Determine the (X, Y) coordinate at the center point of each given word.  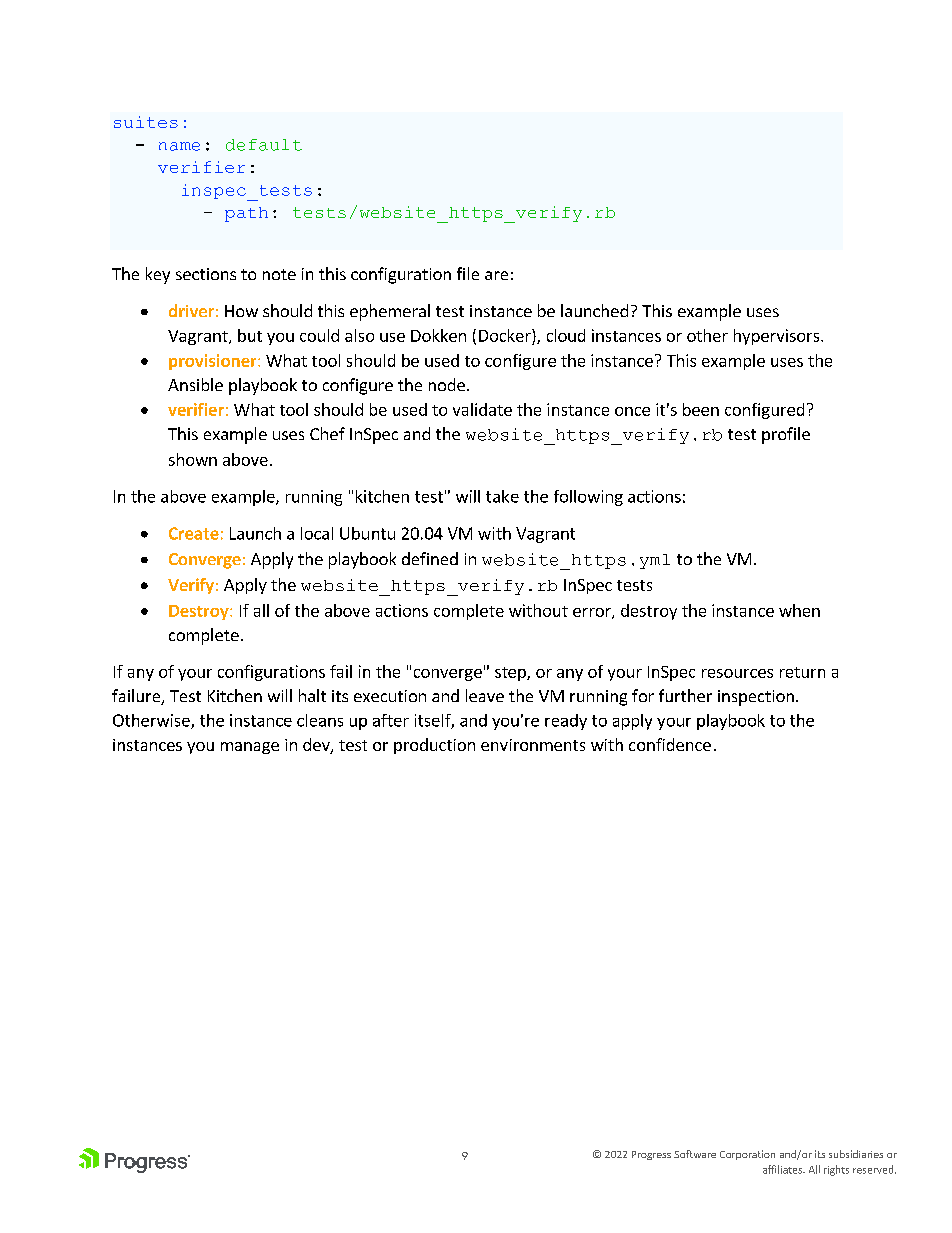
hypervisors (778, 337)
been (701, 409)
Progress (651, 1155)
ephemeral (390, 312)
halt (312, 695)
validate (482, 409)
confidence (670, 744)
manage (250, 748)
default (264, 145)
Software (695, 1154)
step (511, 674)
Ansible (195, 384)
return (802, 672)
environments (533, 745)
